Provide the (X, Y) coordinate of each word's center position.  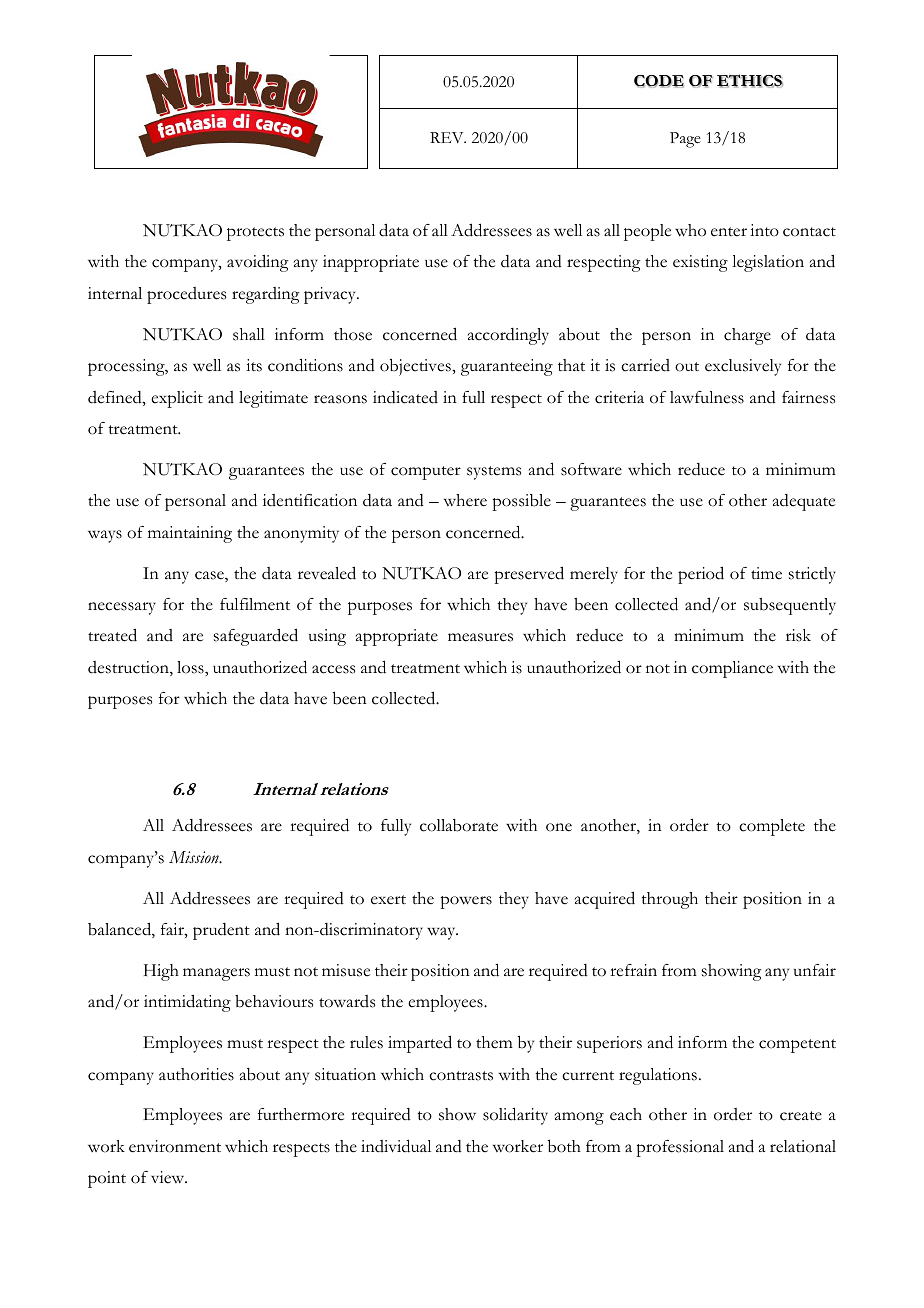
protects (255, 234)
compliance (732, 669)
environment (175, 1146)
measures (480, 637)
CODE (659, 81)
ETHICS (750, 81)
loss (191, 667)
